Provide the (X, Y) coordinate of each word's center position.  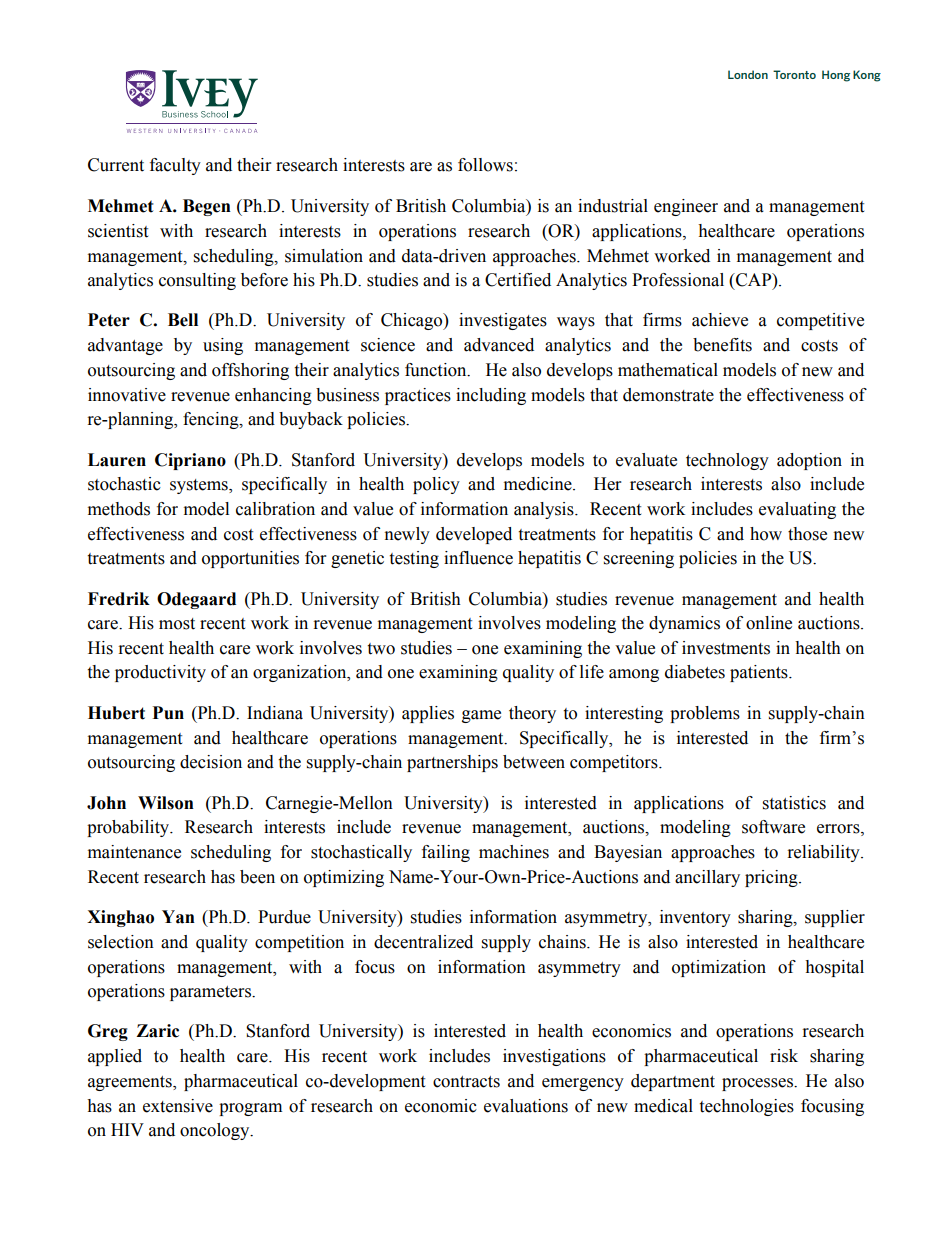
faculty (175, 166)
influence (478, 558)
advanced (499, 345)
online (769, 623)
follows (485, 165)
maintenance (134, 852)
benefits (722, 345)
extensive (178, 1106)
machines (514, 852)
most (177, 624)
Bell (183, 320)
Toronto (794, 74)
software (773, 827)
